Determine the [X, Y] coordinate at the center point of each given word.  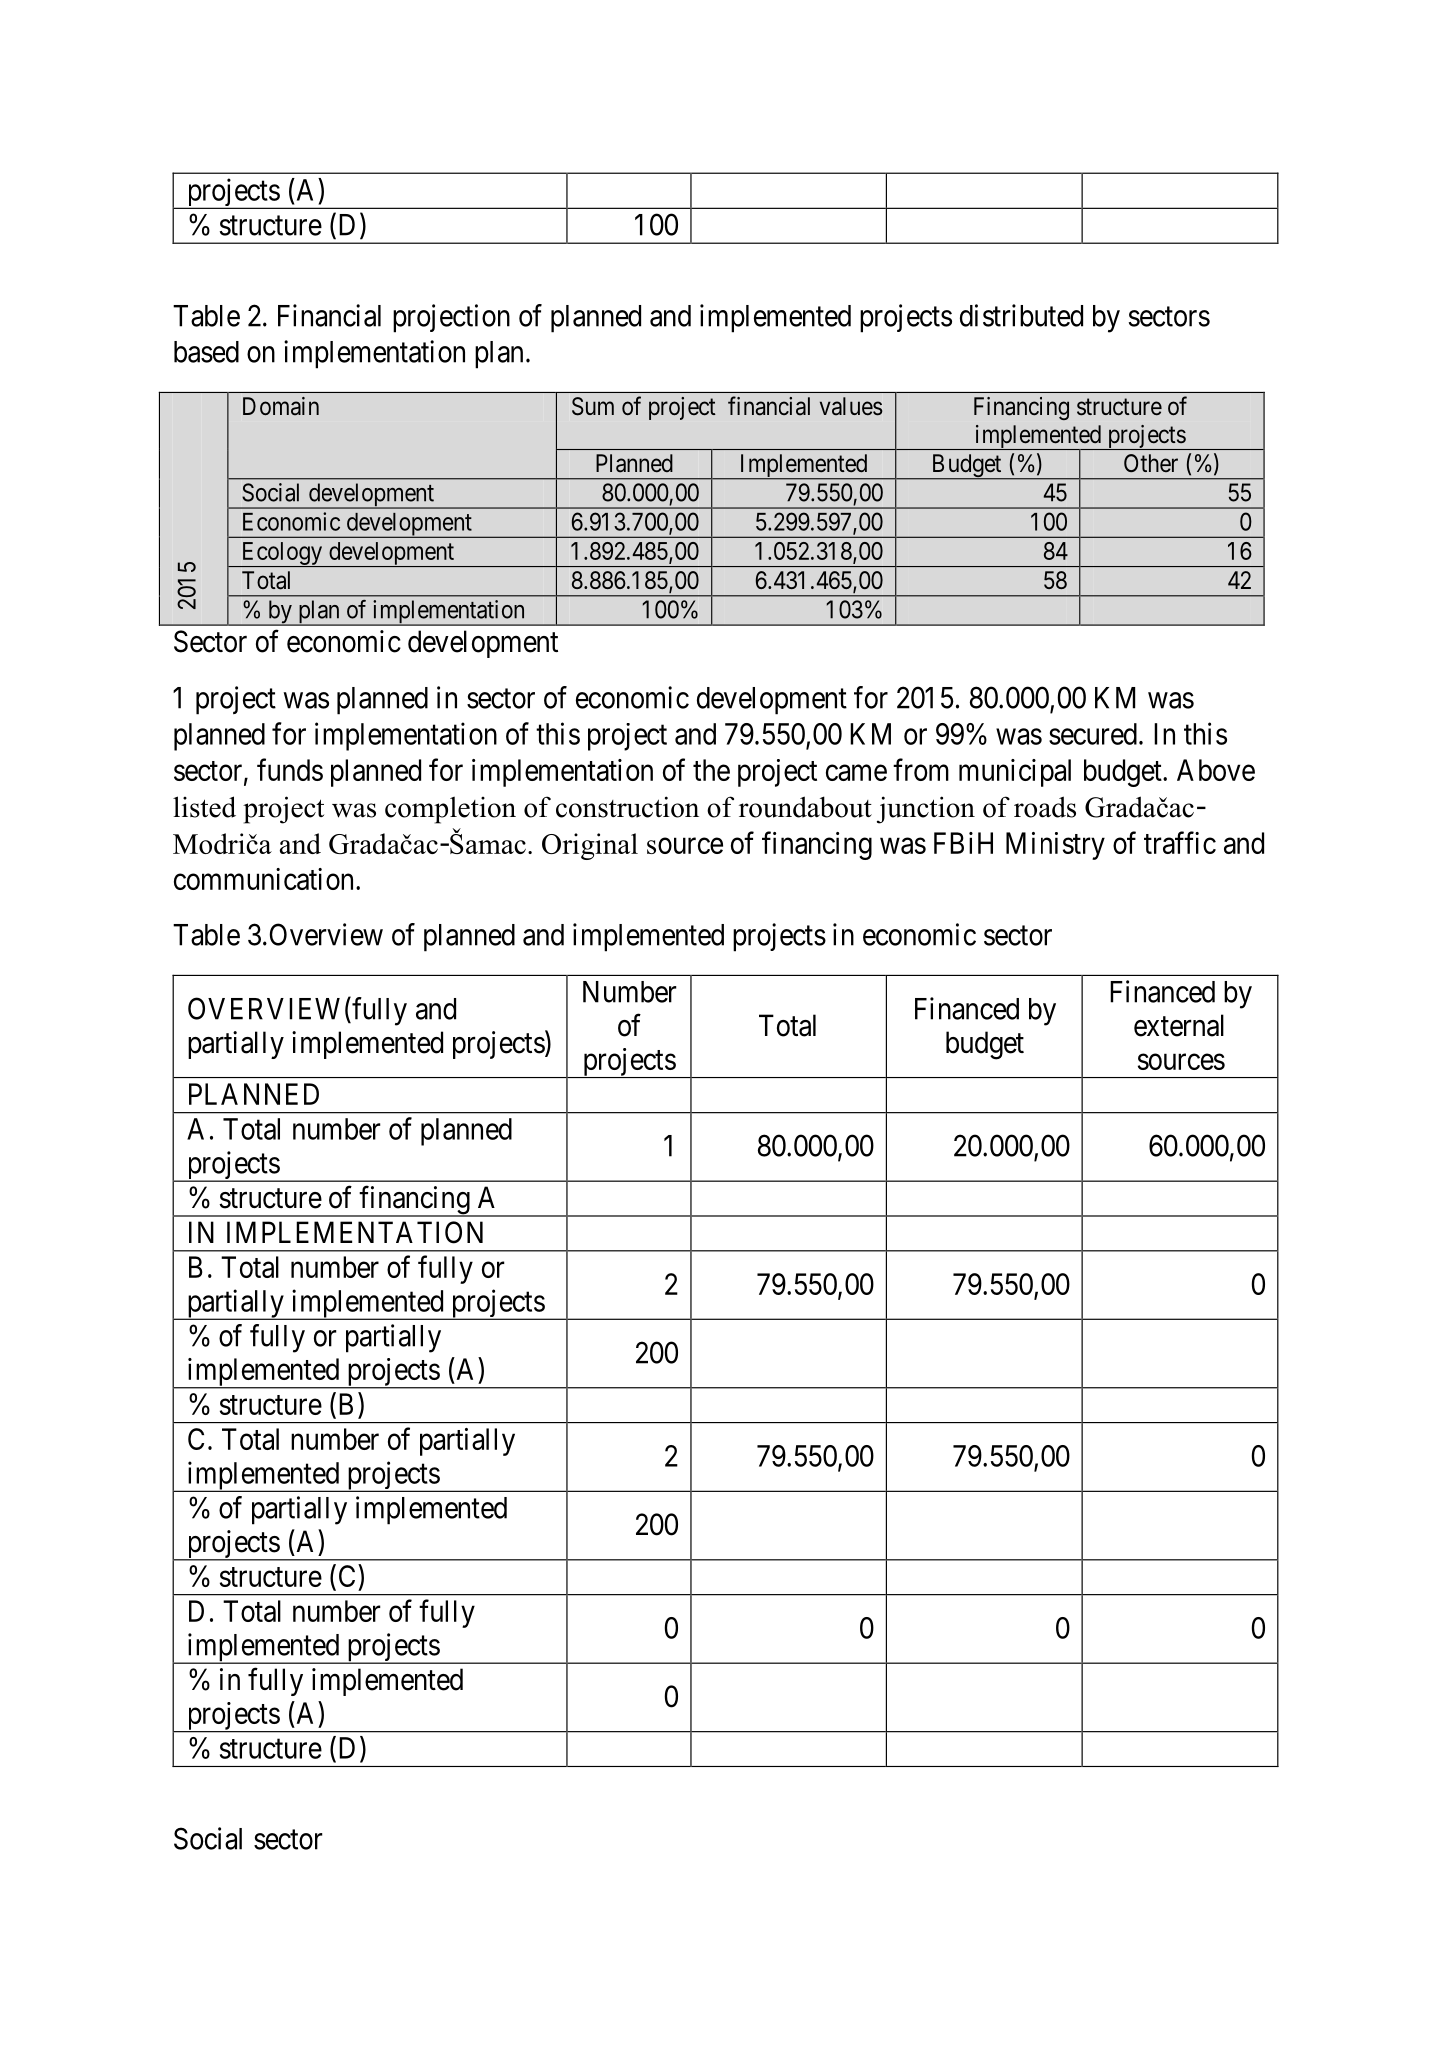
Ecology [282, 554]
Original [590, 846]
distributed [1021, 315]
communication [265, 879]
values [851, 406]
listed [204, 807]
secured [1093, 734]
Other [1151, 463]
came [856, 773]
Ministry [1055, 846]
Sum [593, 406]
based [206, 352]
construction [627, 807]
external [1179, 1025]
